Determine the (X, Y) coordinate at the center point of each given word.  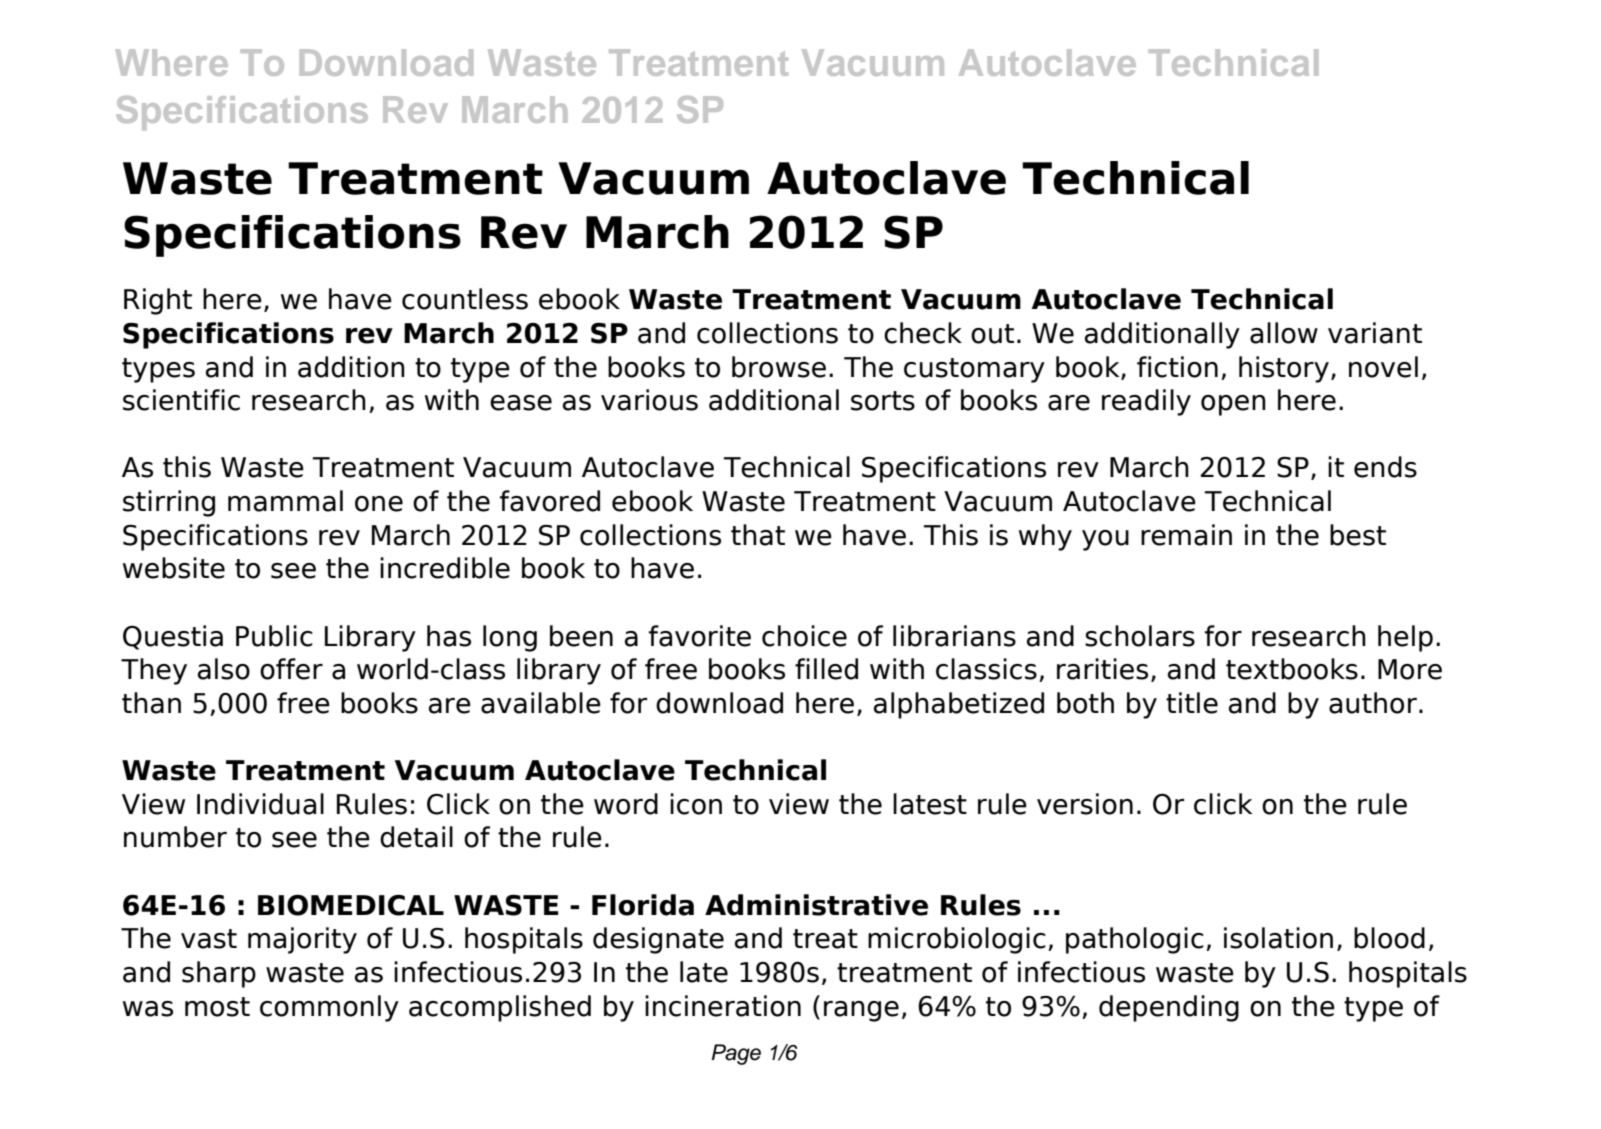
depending (1169, 1008)
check (923, 333)
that (758, 535)
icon (696, 804)
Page (736, 1054)
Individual (260, 804)
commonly (329, 1008)
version (1085, 804)
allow (1284, 333)
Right (158, 301)
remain (1186, 535)
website (174, 568)
